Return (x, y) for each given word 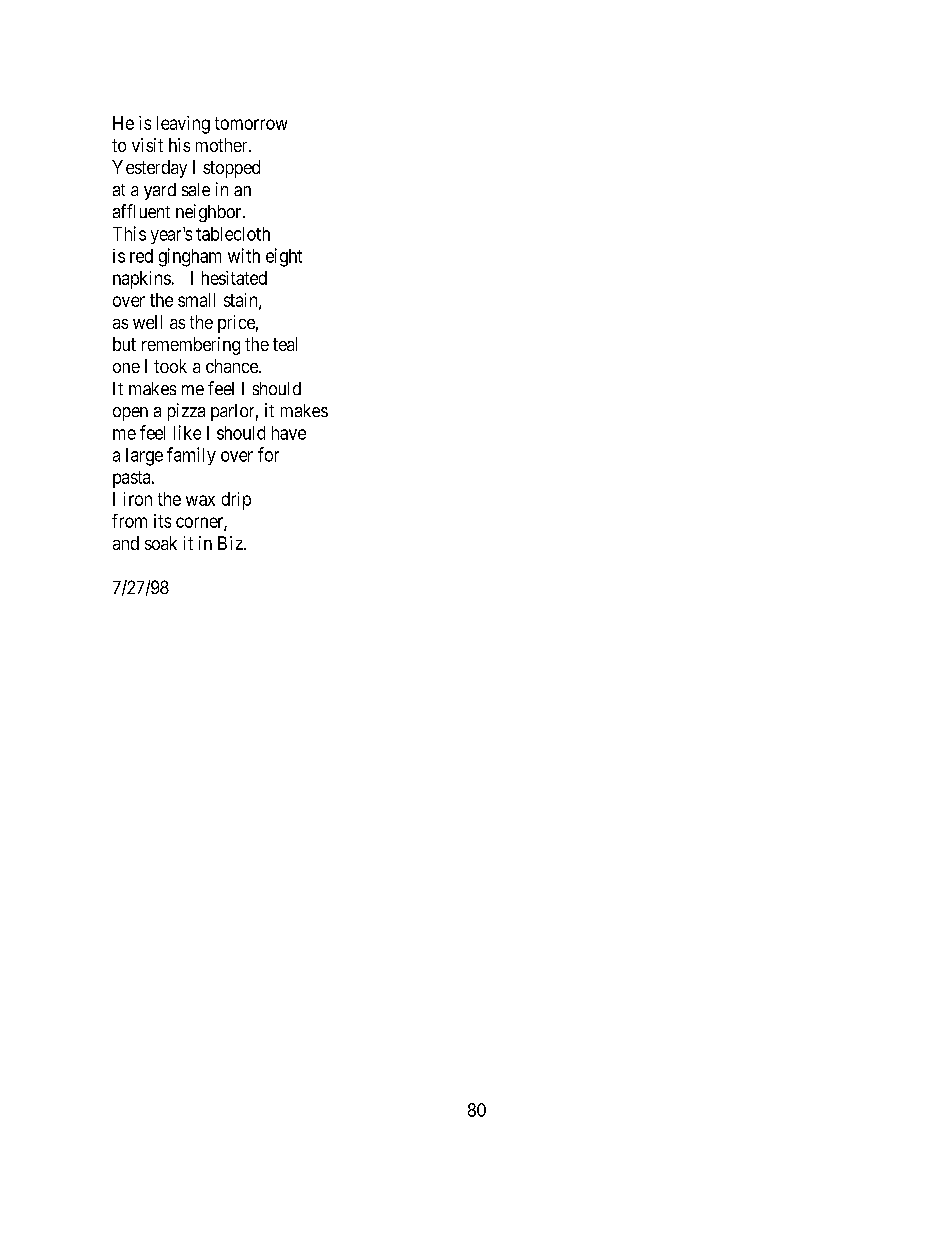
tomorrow (251, 123)
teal (285, 344)
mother (223, 145)
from (129, 521)
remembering (191, 346)
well (147, 322)
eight (284, 257)
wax (200, 500)
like (187, 432)
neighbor (210, 213)
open (130, 414)
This (129, 233)
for (268, 454)
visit (147, 145)
